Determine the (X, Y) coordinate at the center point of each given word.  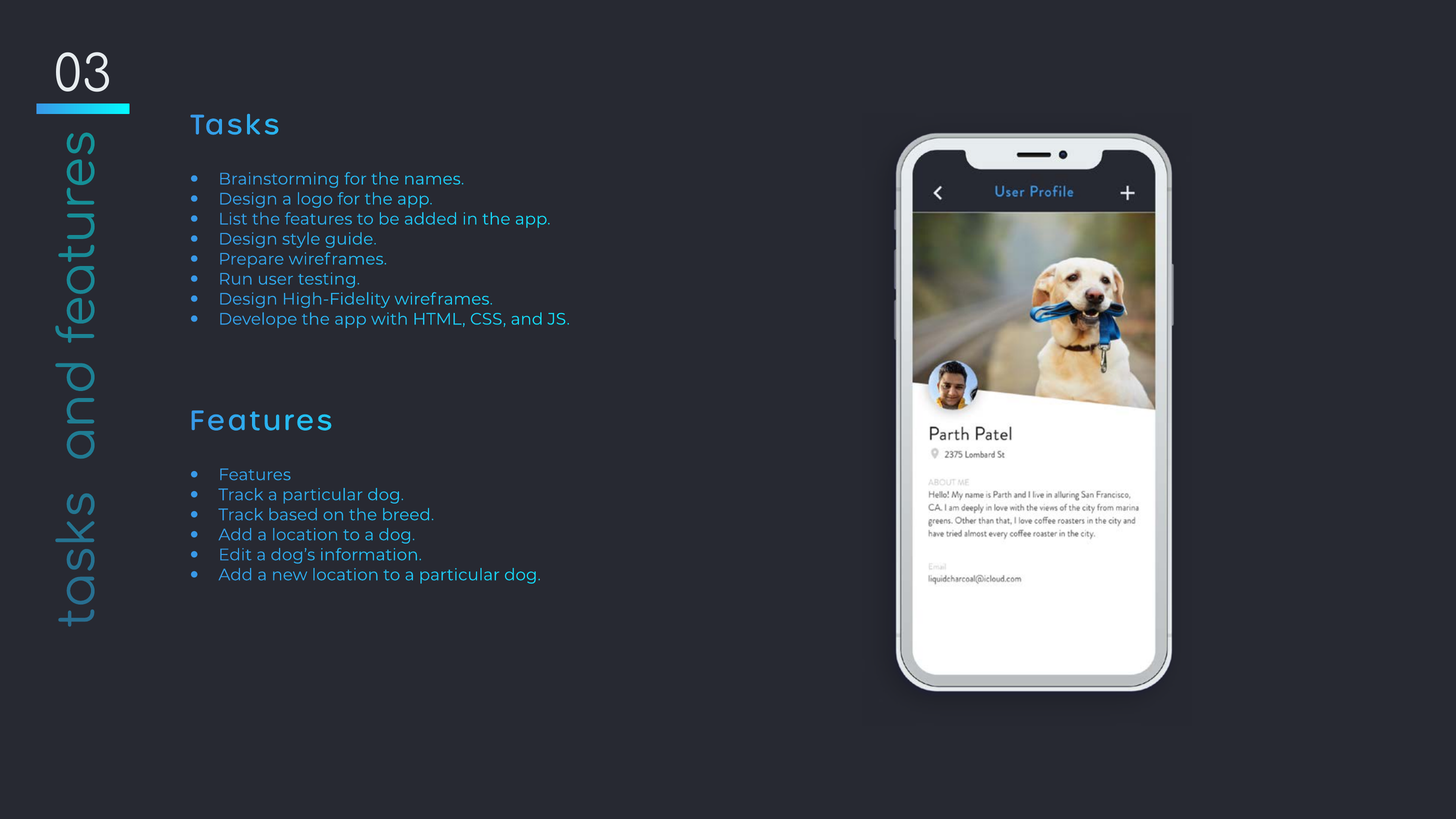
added (430, 218)
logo (315, 200)
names (434, 180)
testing (326, 280)
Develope (258, 320)
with (389, 318)
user (276, 280)
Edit (235, 554)
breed (406, 514)
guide (350, 240)
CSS (486, 319)
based (293, 514)
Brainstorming (279, 180)
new (290, 576)
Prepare (251, 260)
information (369, 554)
